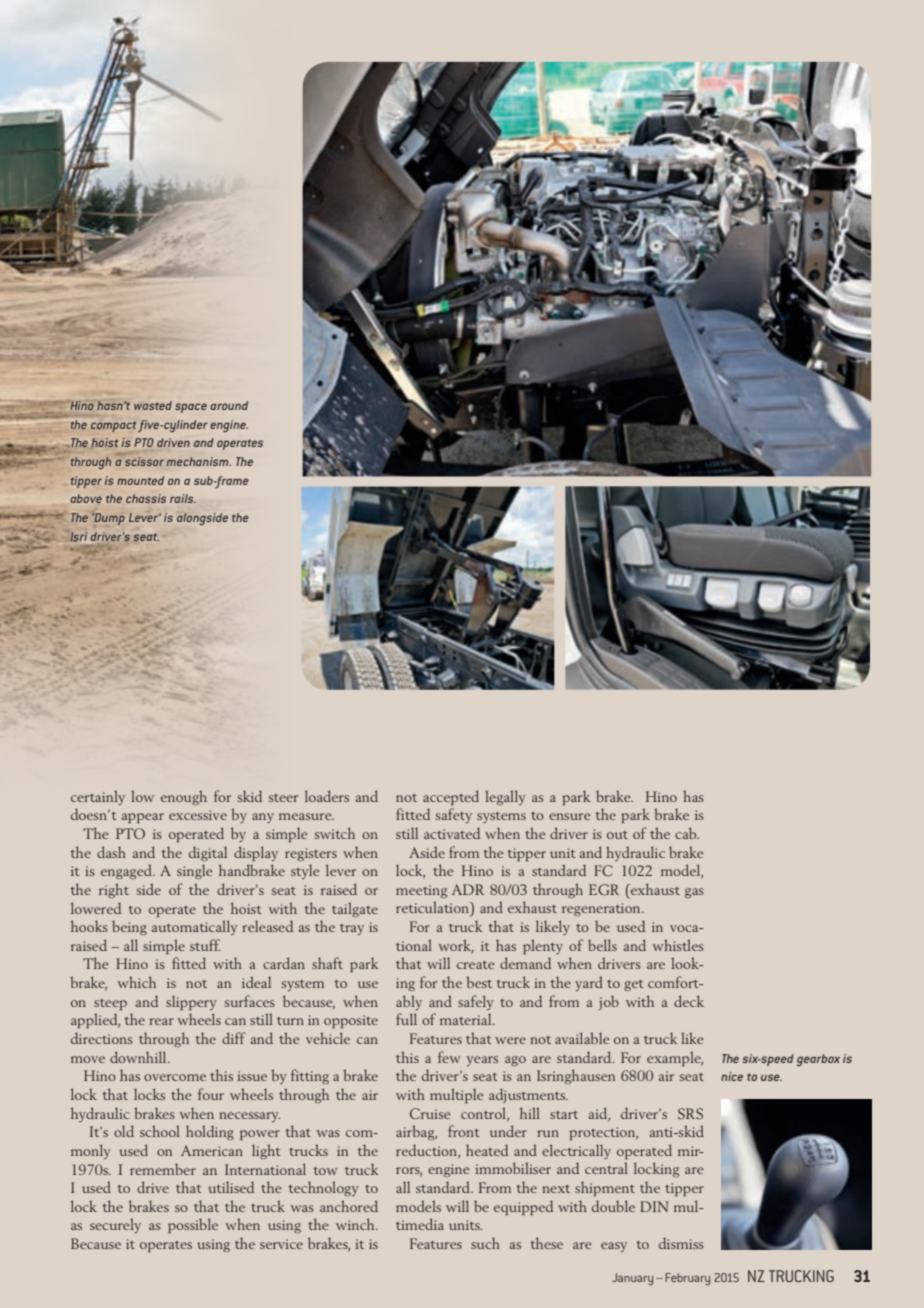 The height and width of the screenshot is (1308, 924). I want to click on winch, so click(356, 1224).
